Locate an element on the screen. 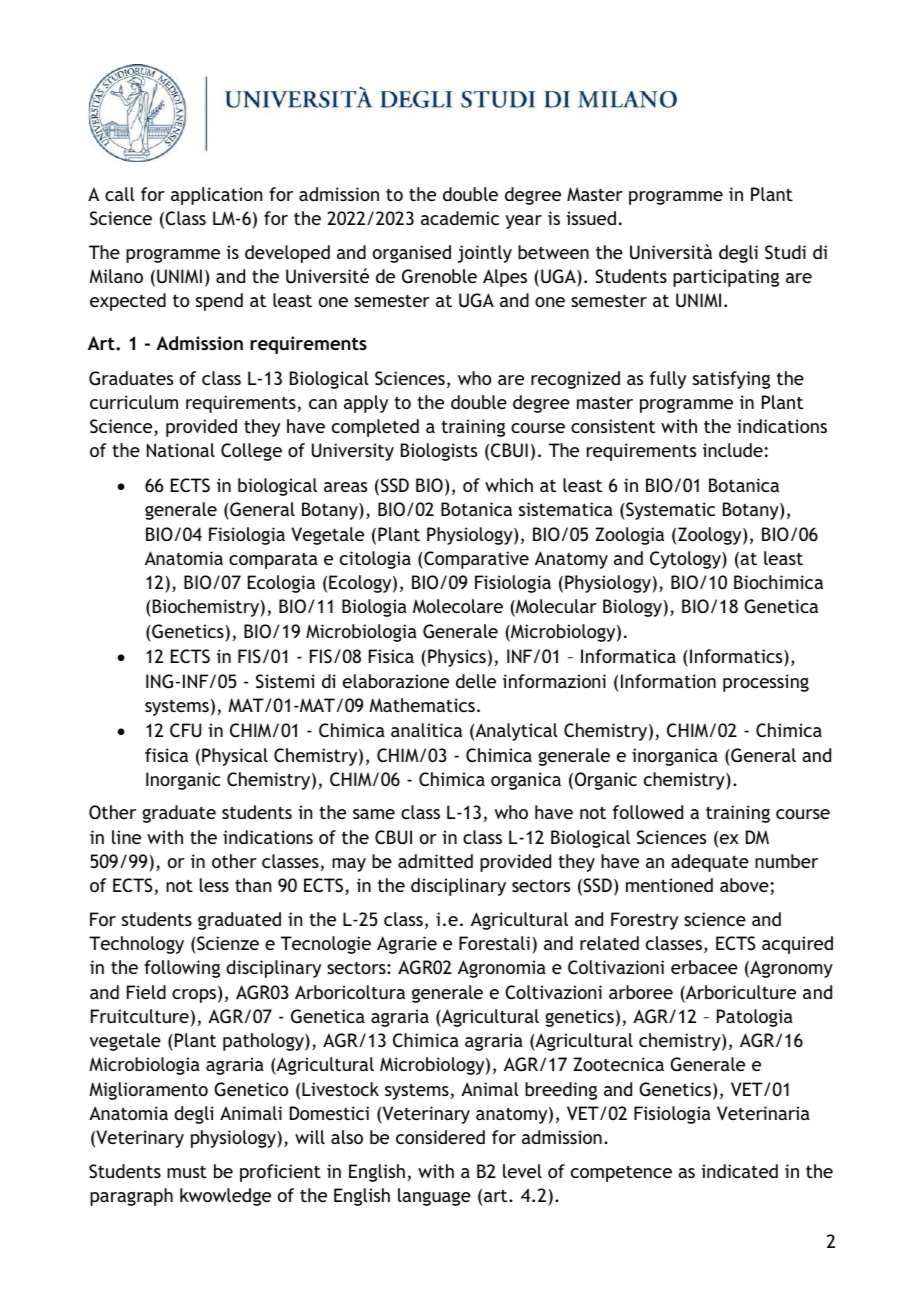 This screenshot has height=1308, width=924. delle is located at coordinates (476, 681).
